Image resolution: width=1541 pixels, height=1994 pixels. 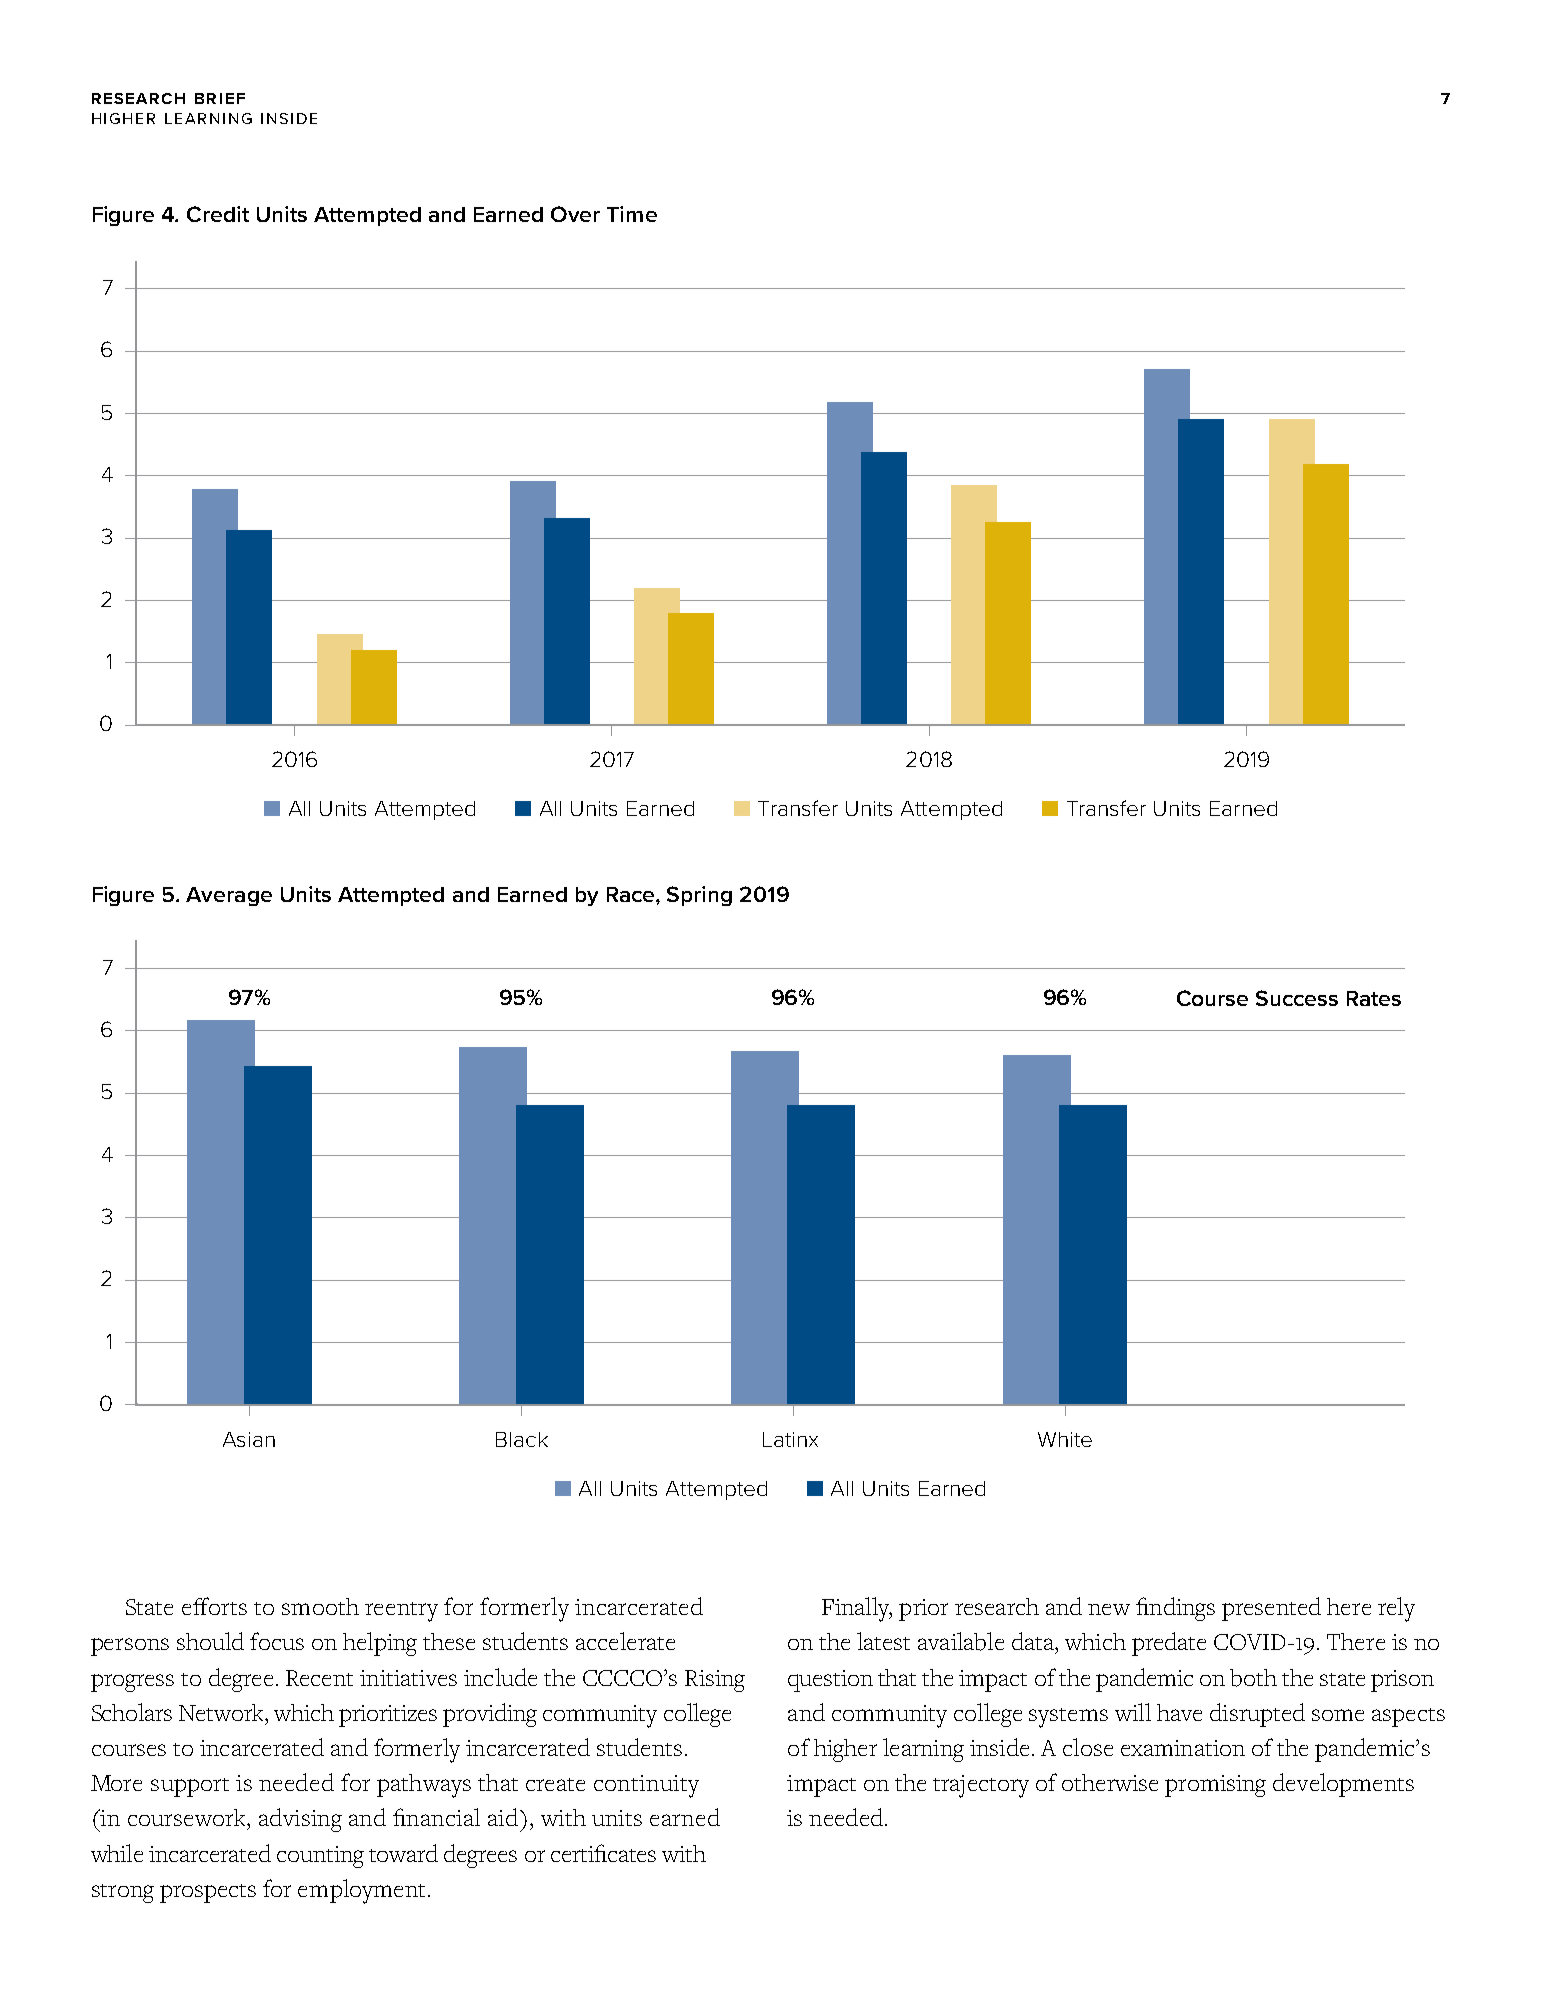 I want to click on advising, so click(x=300, y=1820).
